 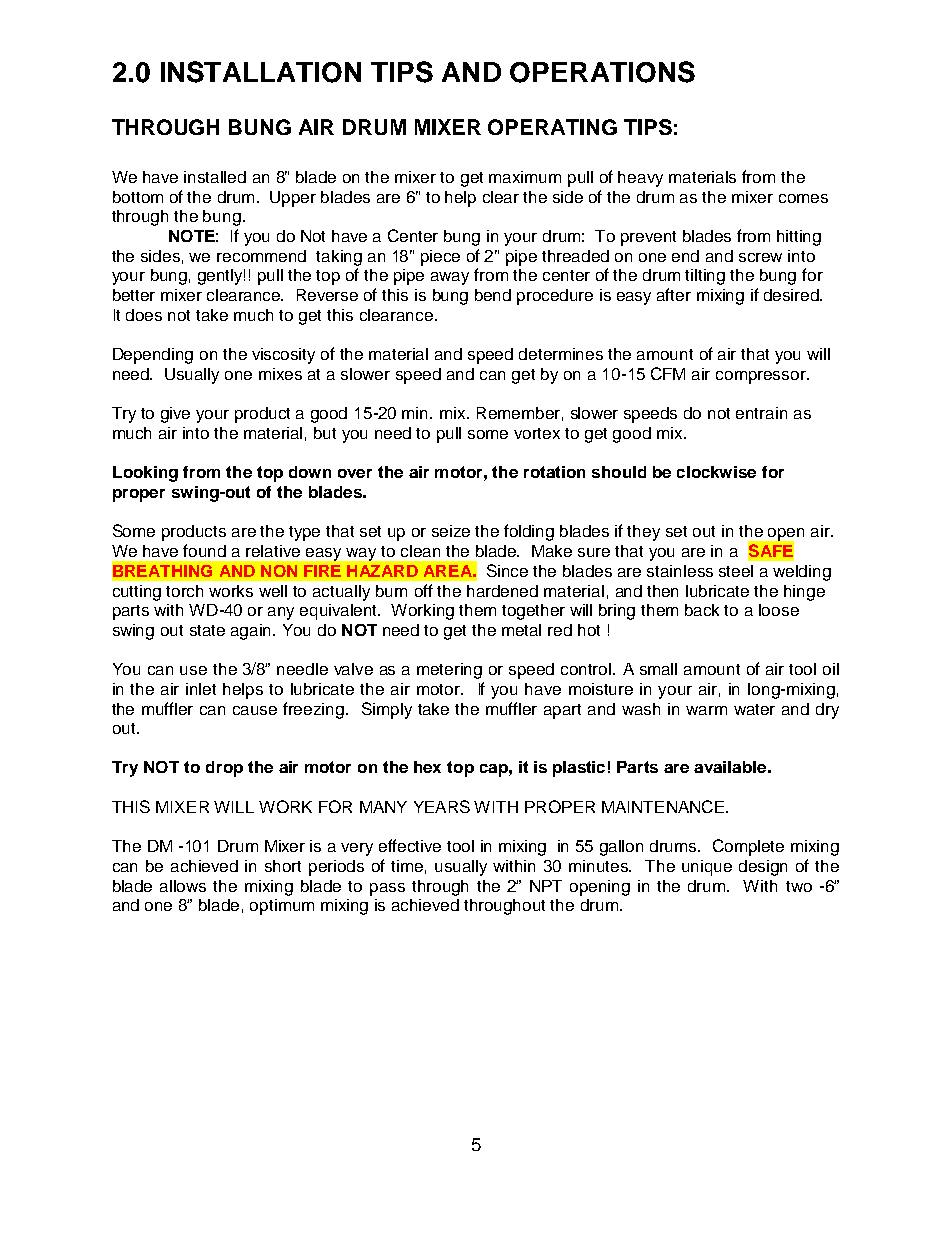 What do you see at coordinates (207, 630) in the document?
I see `state` at bounding box center [207, 630].
